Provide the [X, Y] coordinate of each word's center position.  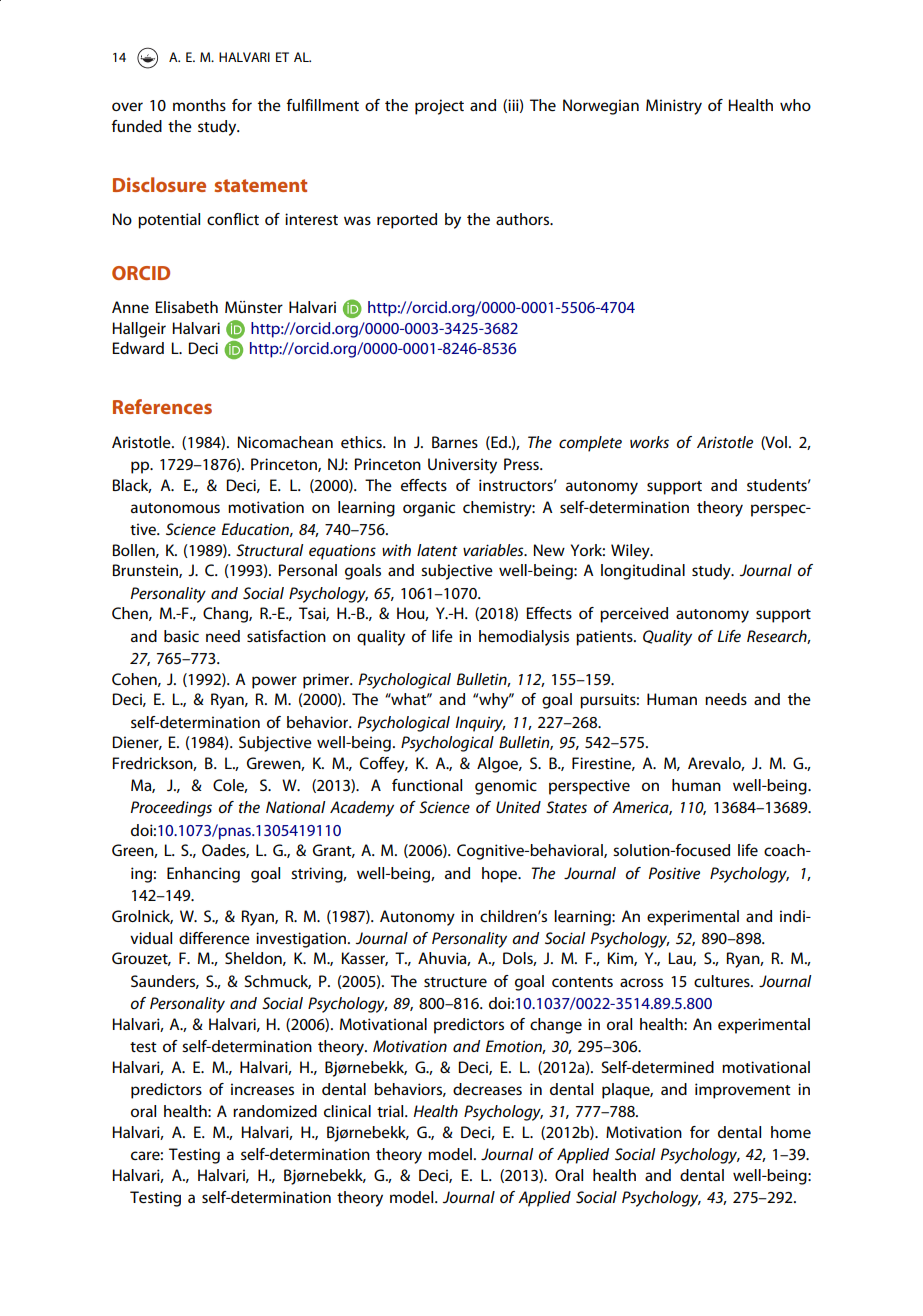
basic [181, 636]
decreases [487, 1089]
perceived [634, 615]
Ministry [674, 107]
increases [262, 1089]
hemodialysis [524, 638]
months [199, 105]
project [439, 107]
